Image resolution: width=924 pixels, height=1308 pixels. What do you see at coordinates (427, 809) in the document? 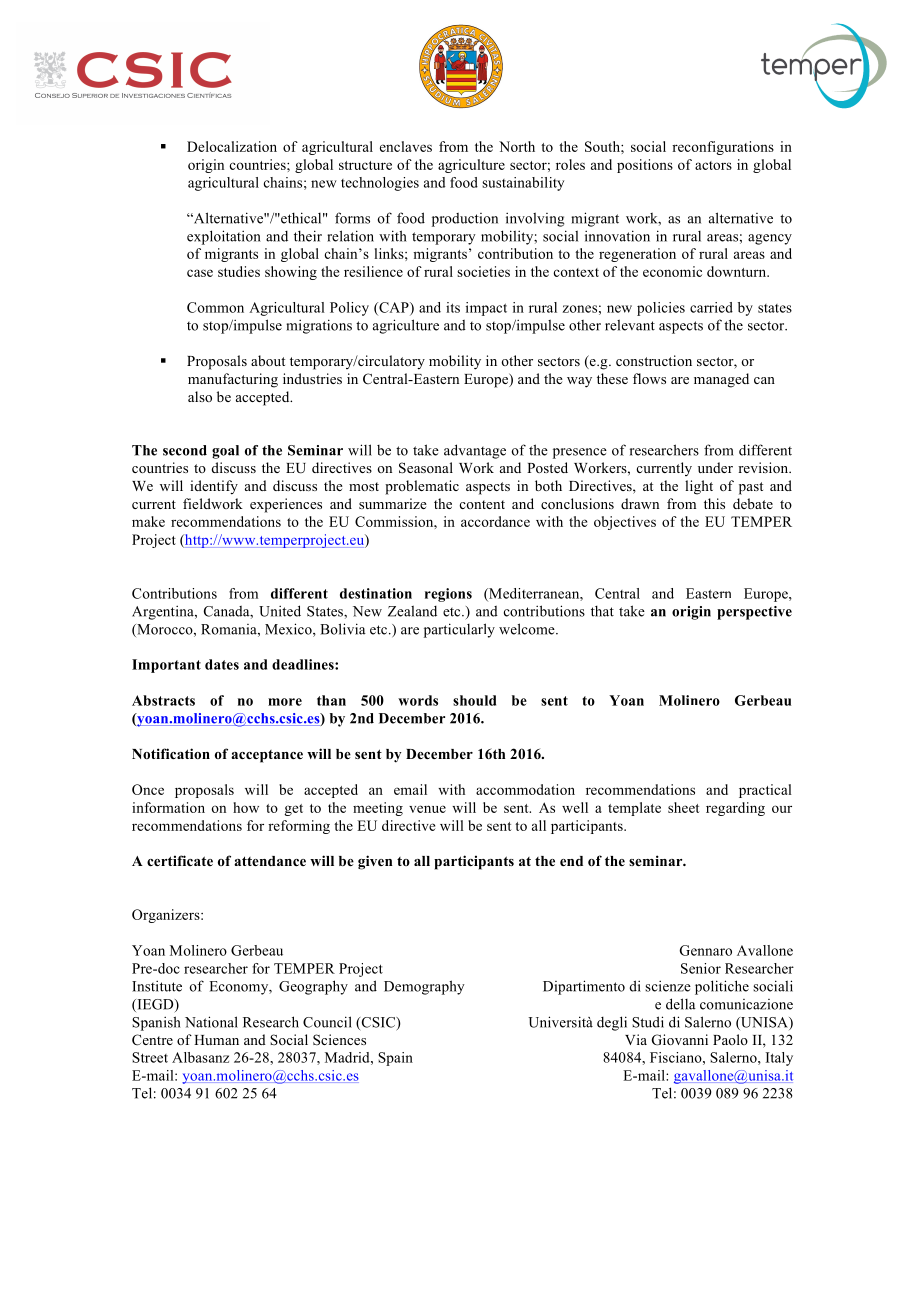
I see `venue` at bounding box center [427, 809].
